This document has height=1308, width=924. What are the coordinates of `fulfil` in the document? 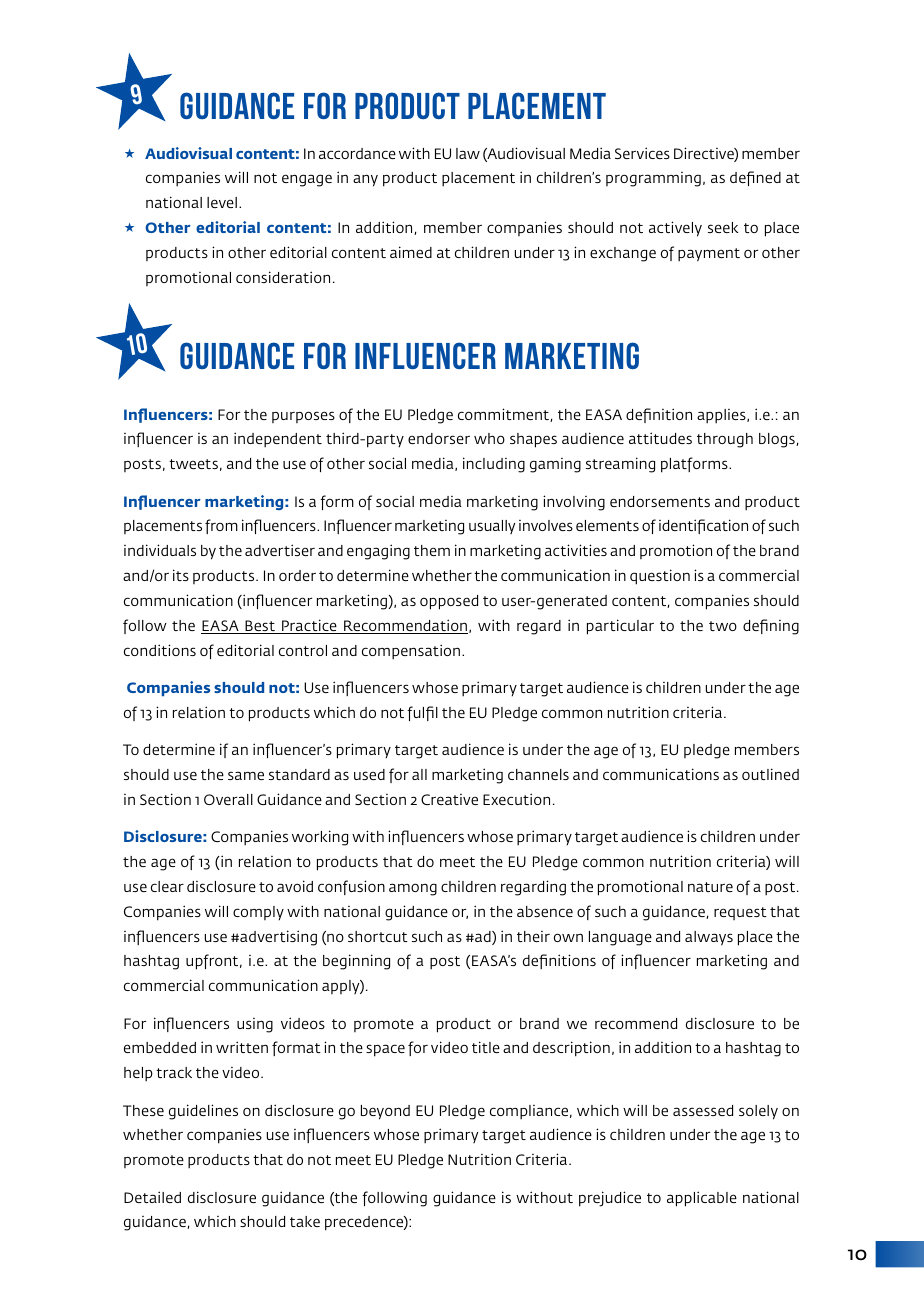 It's located at (422, 713).
